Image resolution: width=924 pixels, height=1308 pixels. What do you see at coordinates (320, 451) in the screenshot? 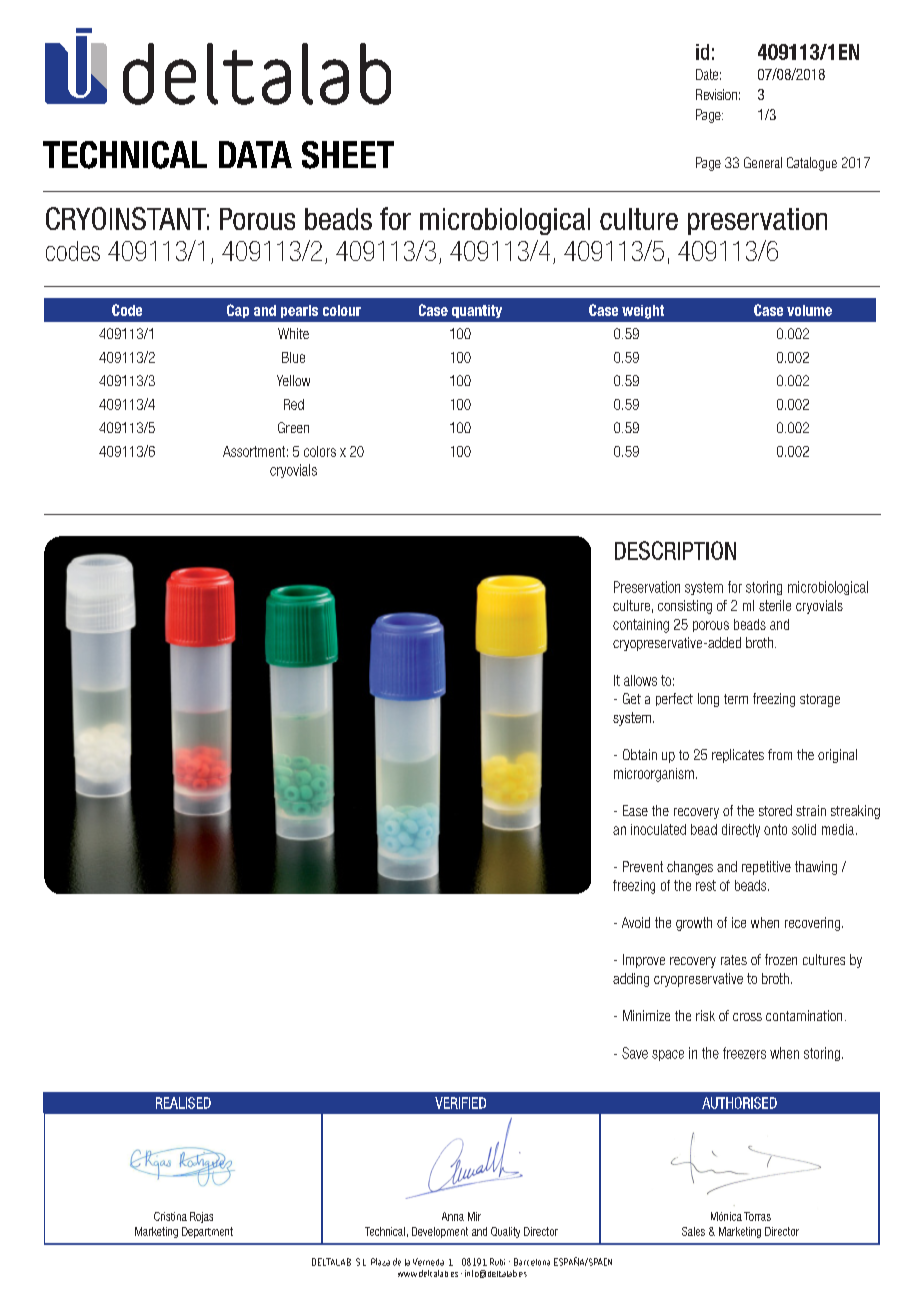
I see `colors` at bounding box center [320, 451].
